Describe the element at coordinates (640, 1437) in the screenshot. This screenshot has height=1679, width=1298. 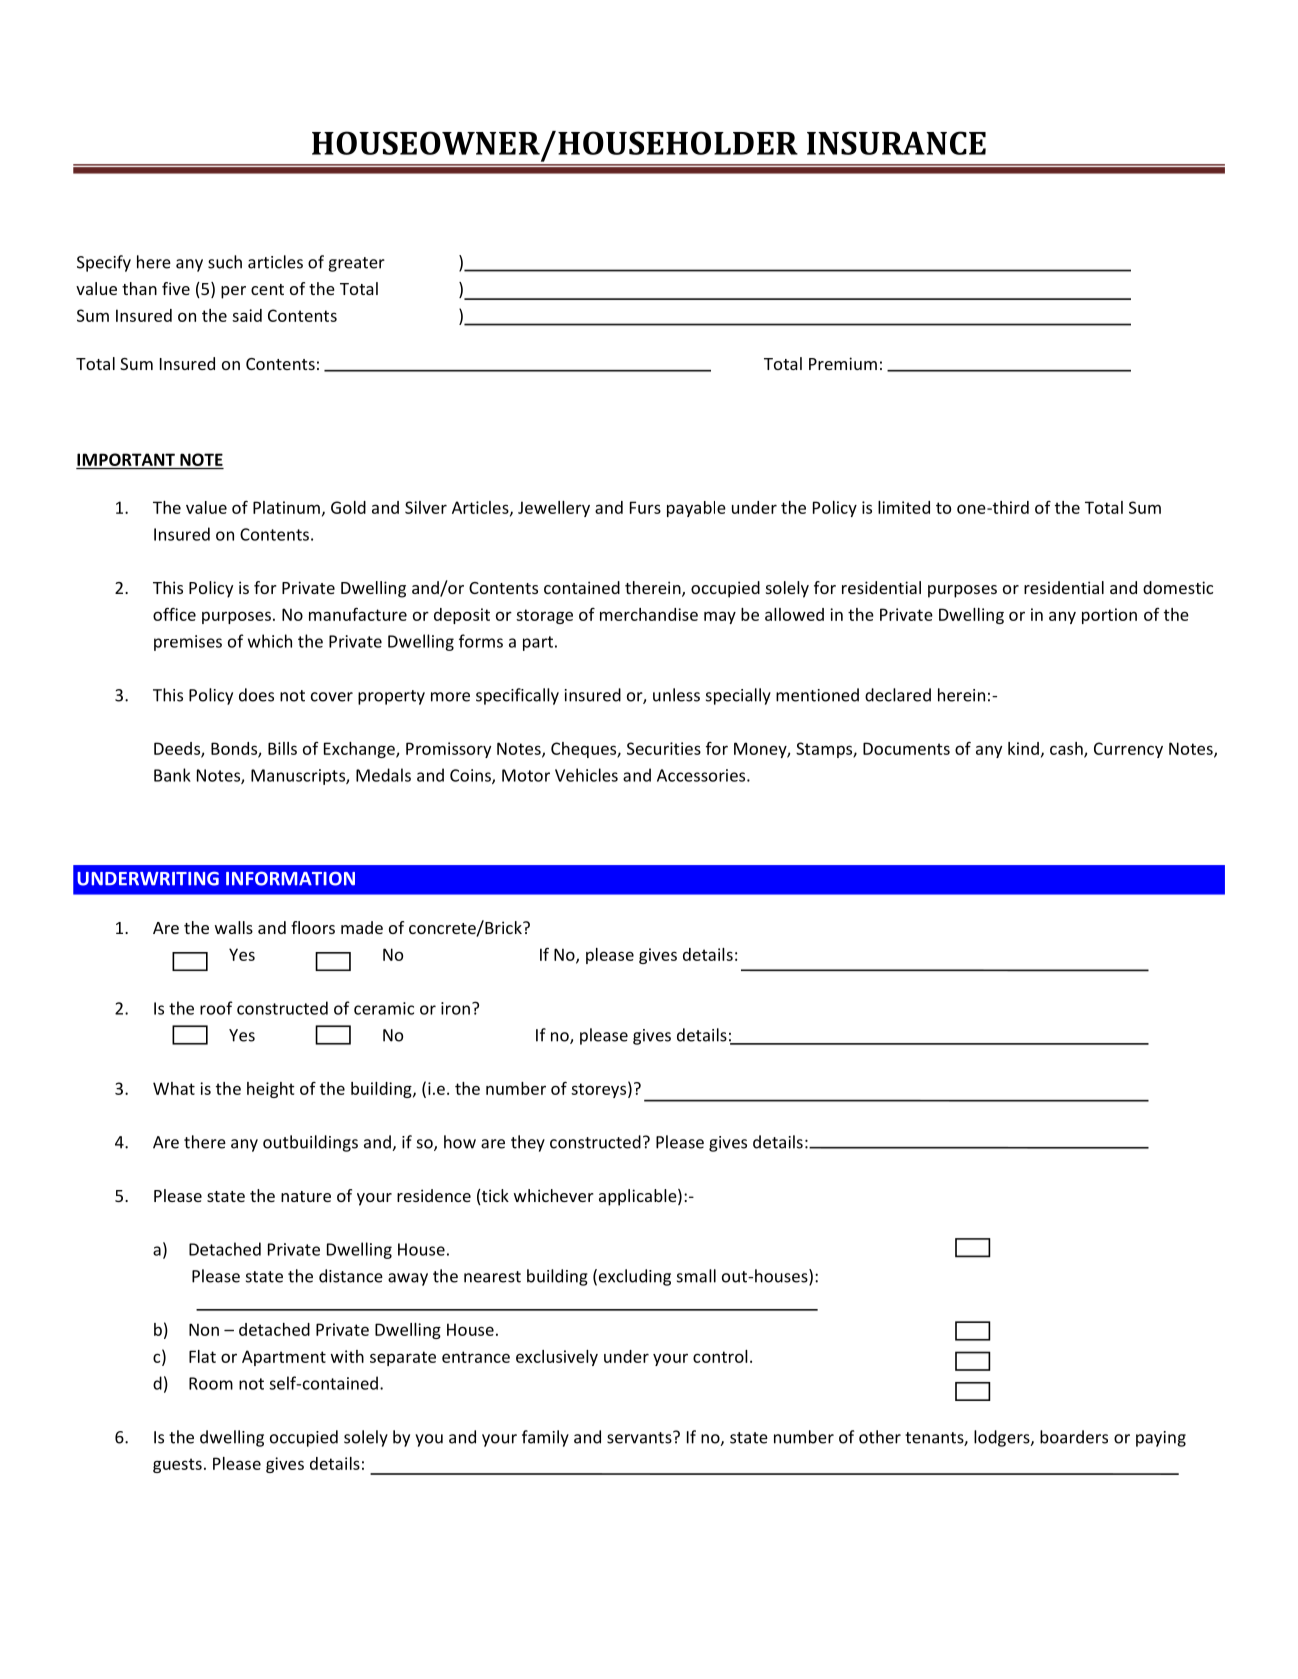
I see `servants` at that location.
